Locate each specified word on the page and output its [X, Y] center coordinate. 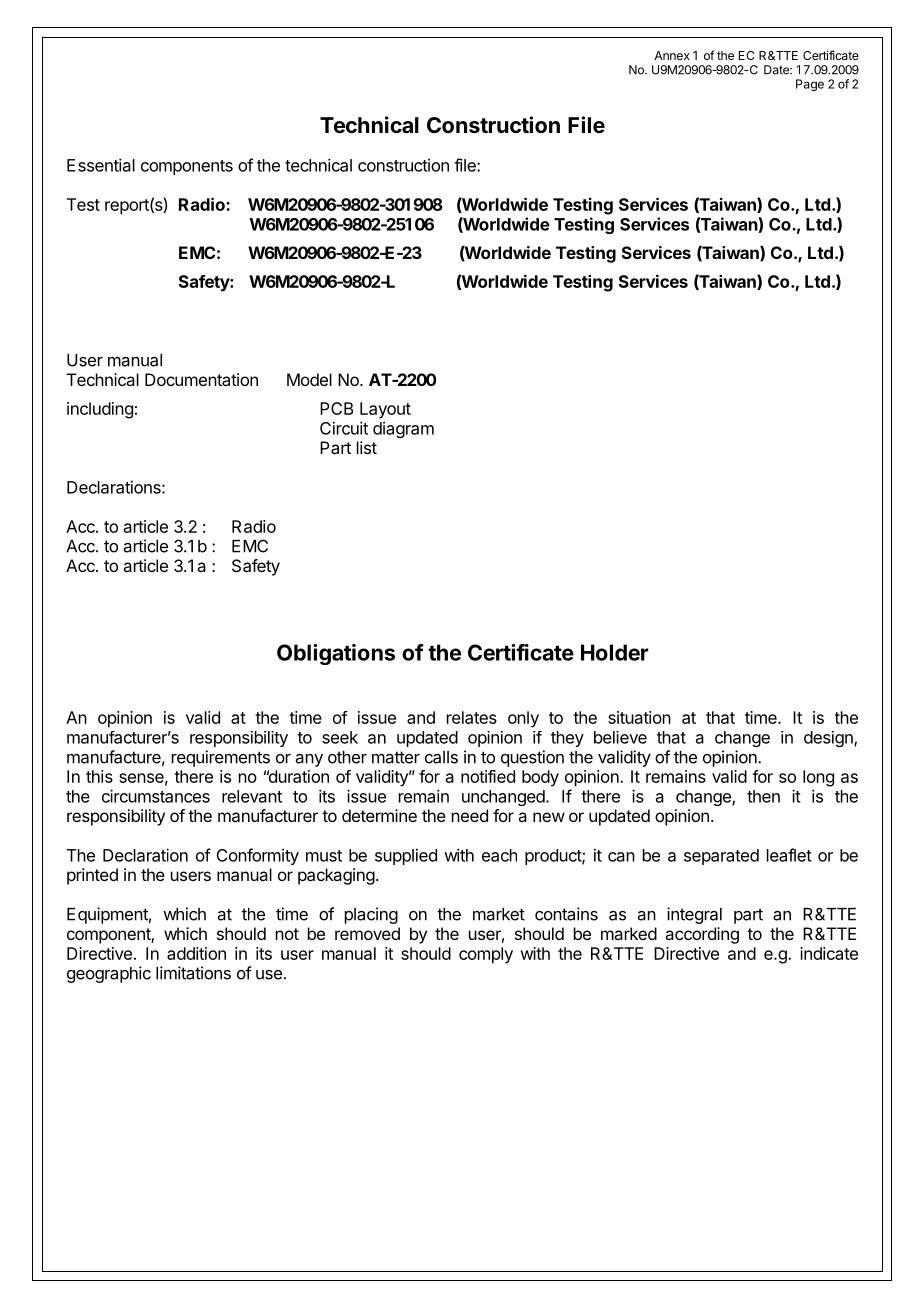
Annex [672, 55]
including [100, 410]
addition [196, 953]
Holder [615, 652]
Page [810, 85]
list [367, 447]
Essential [101, 165]
